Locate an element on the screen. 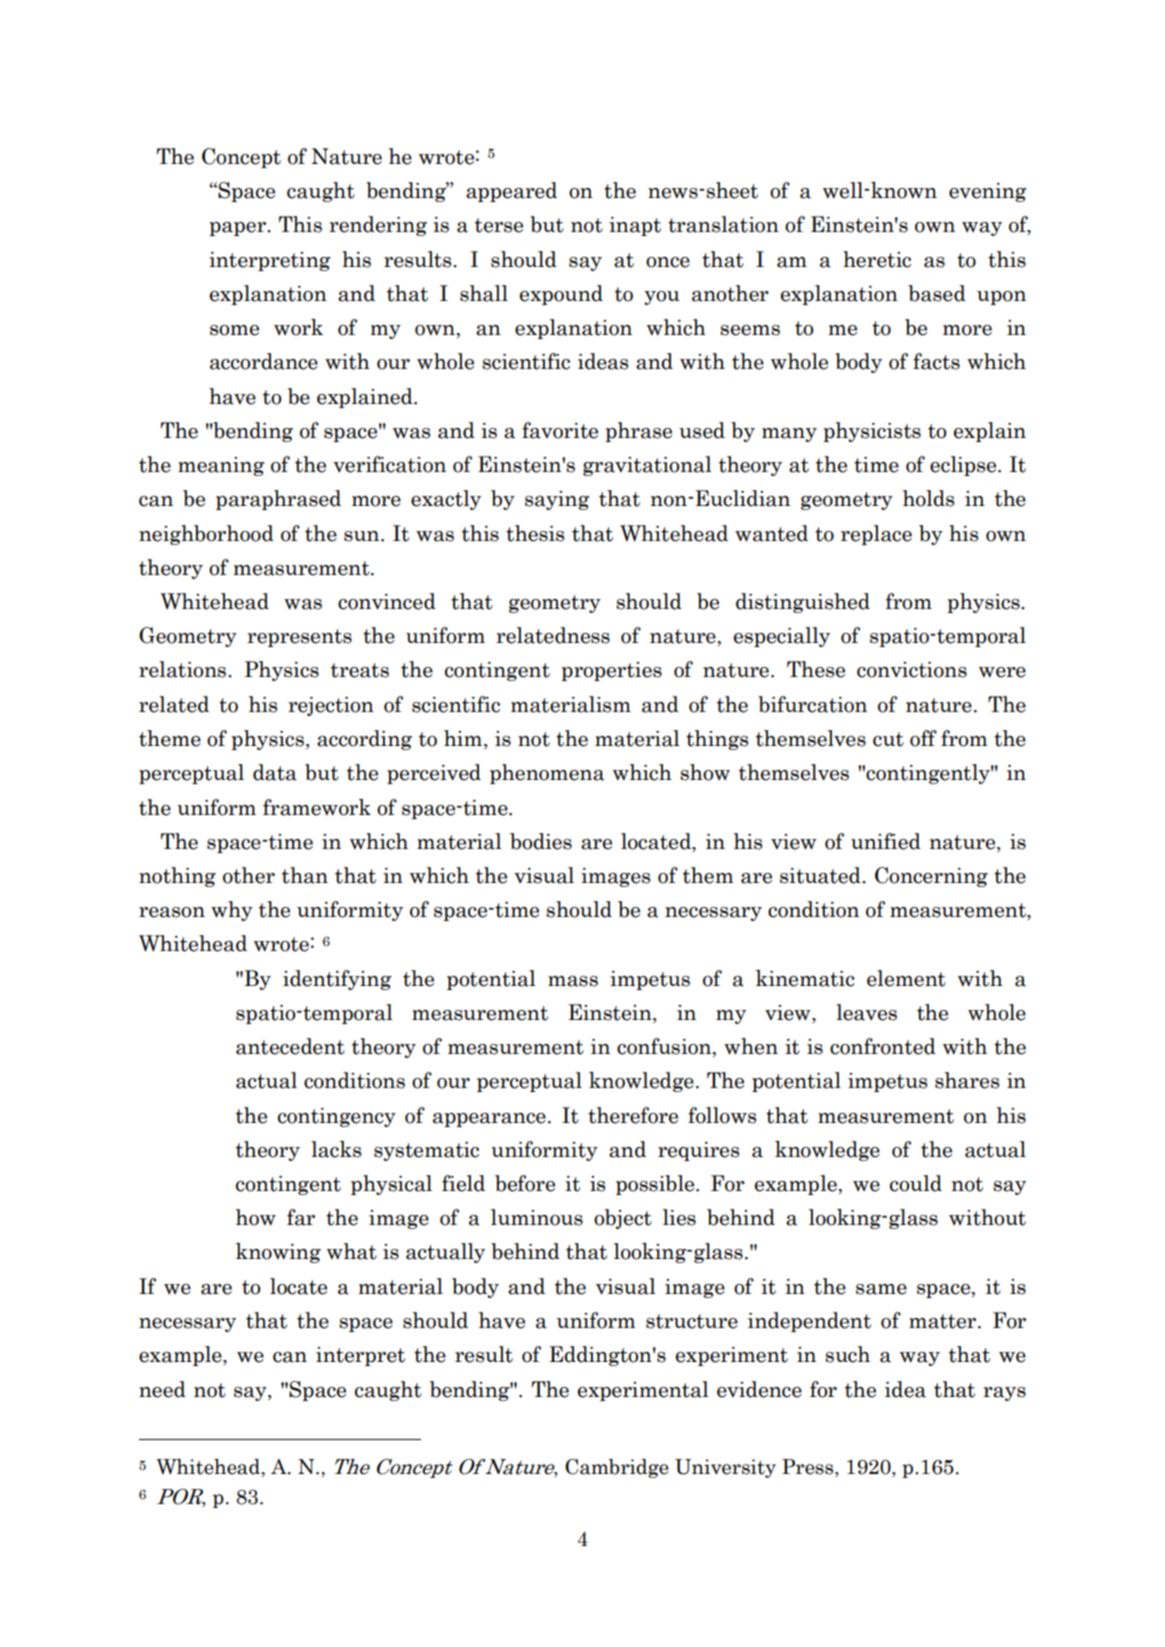  mass is located at coordinates (573, 981).
